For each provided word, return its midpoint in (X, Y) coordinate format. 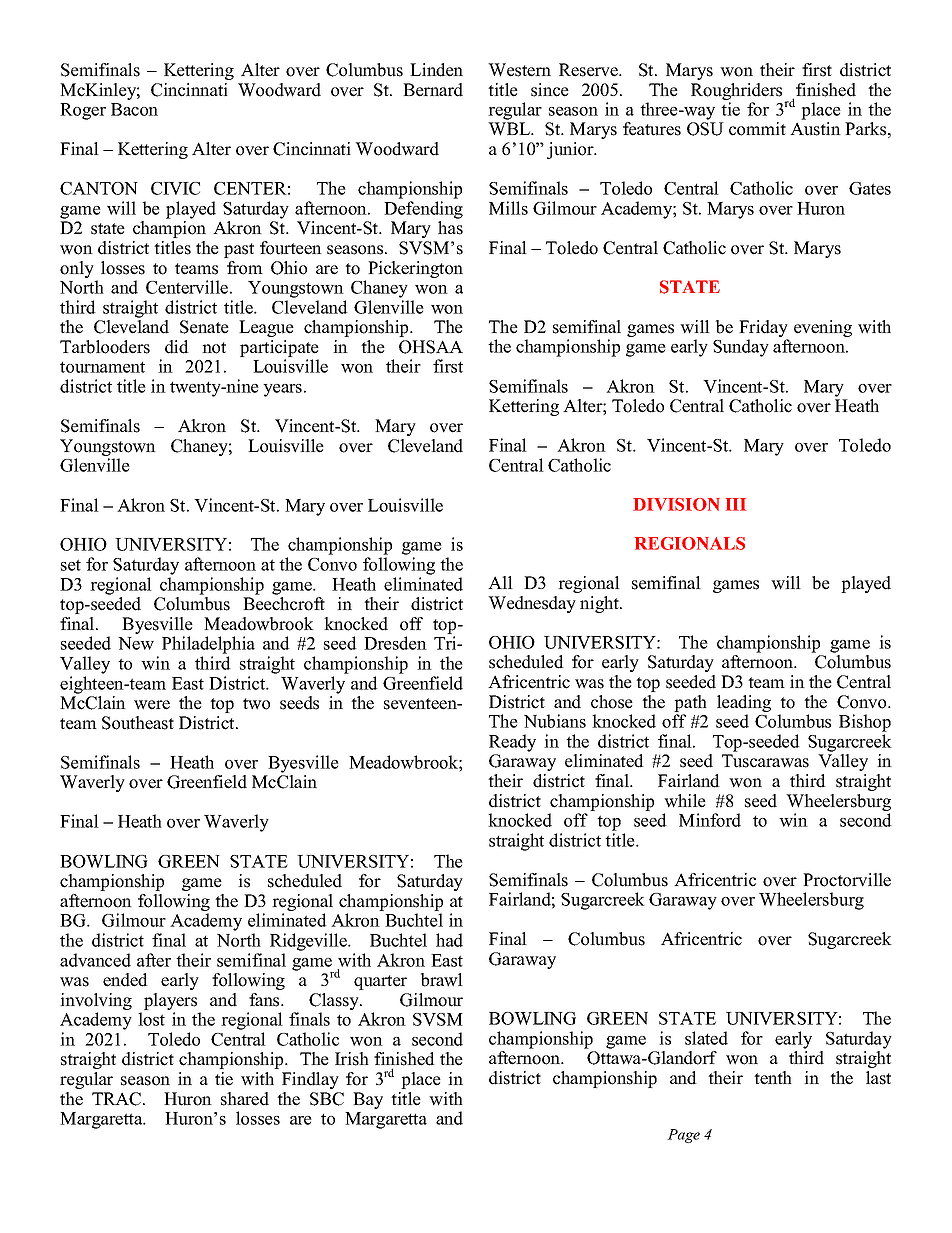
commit (757, 129)
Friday (764, 330)
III (736, 504)
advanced (95, 960)
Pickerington (415, 269)
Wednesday (532, 604)
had (449, 940)
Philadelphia (208, 645)
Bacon (134, 109)
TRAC (118, 1099)
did (177, 347)
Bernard (433, 90)
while (685, 801)
